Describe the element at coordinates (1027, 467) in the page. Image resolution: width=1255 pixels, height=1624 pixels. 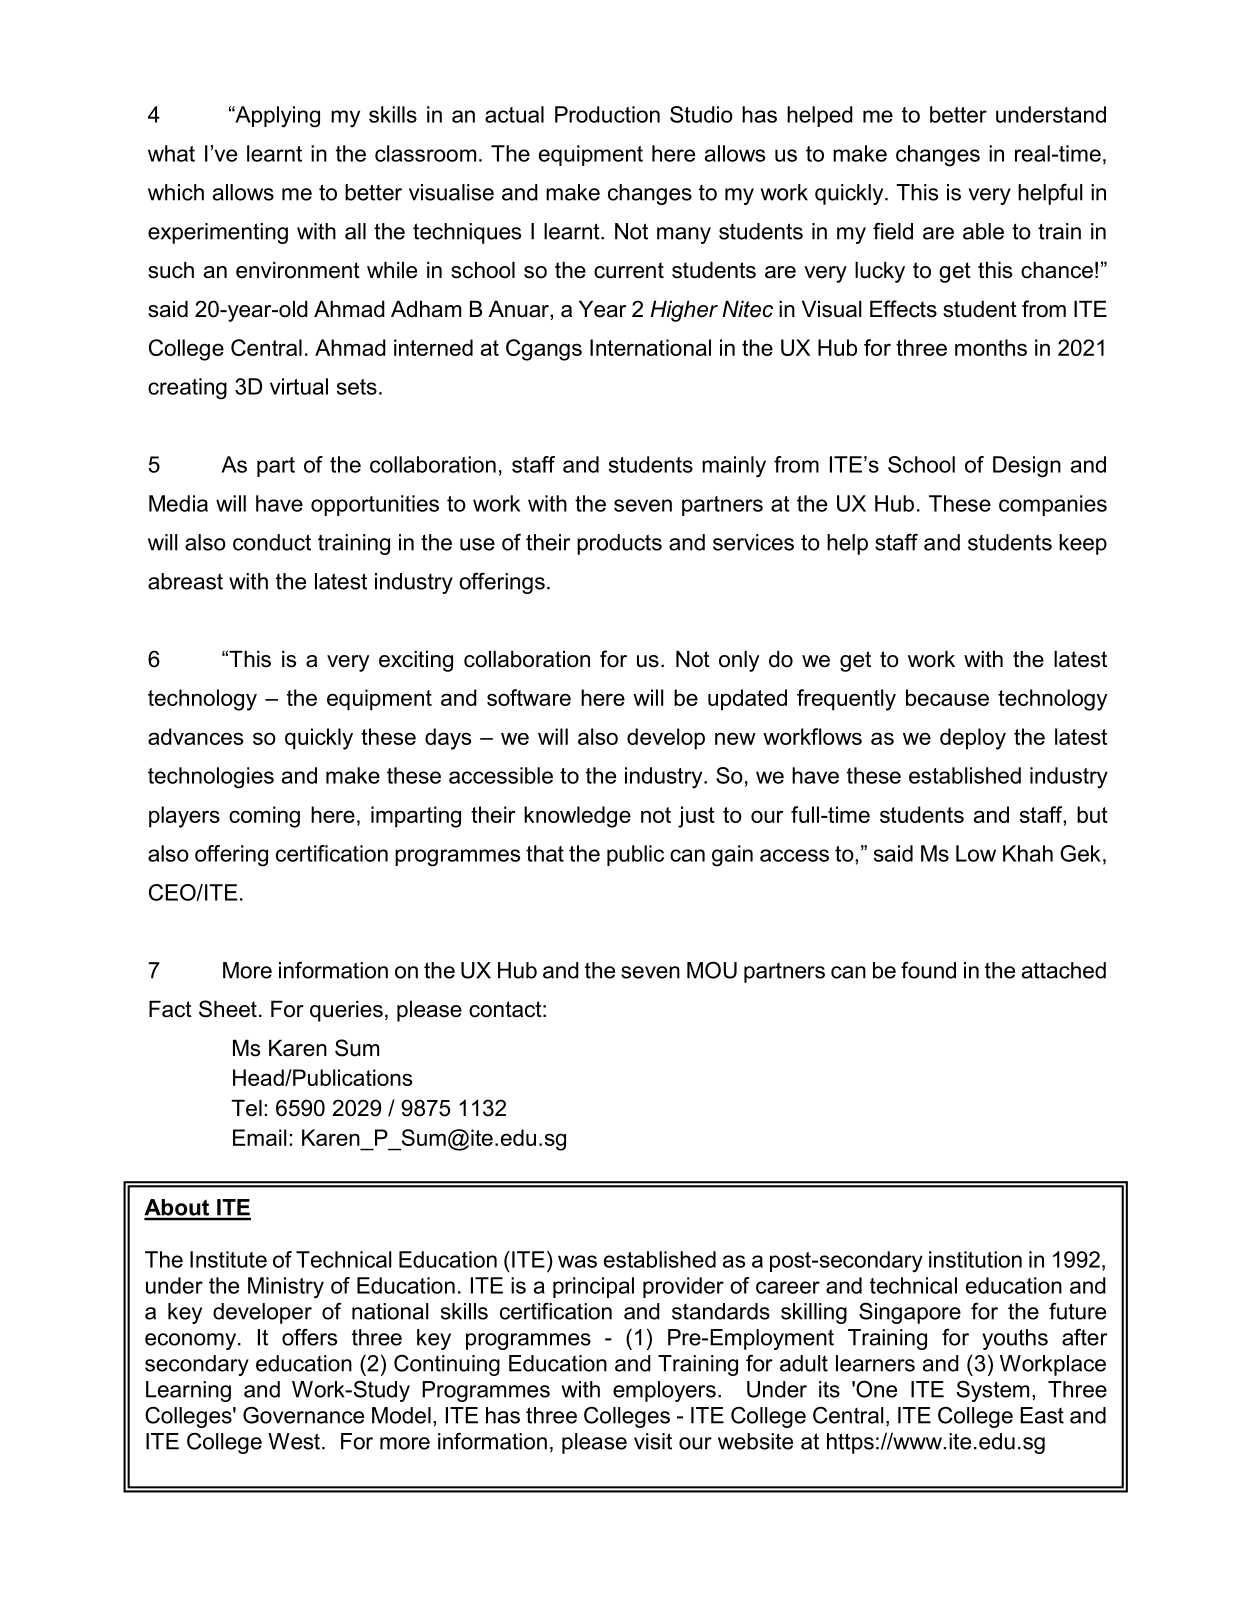
I see `Design` at that location.
